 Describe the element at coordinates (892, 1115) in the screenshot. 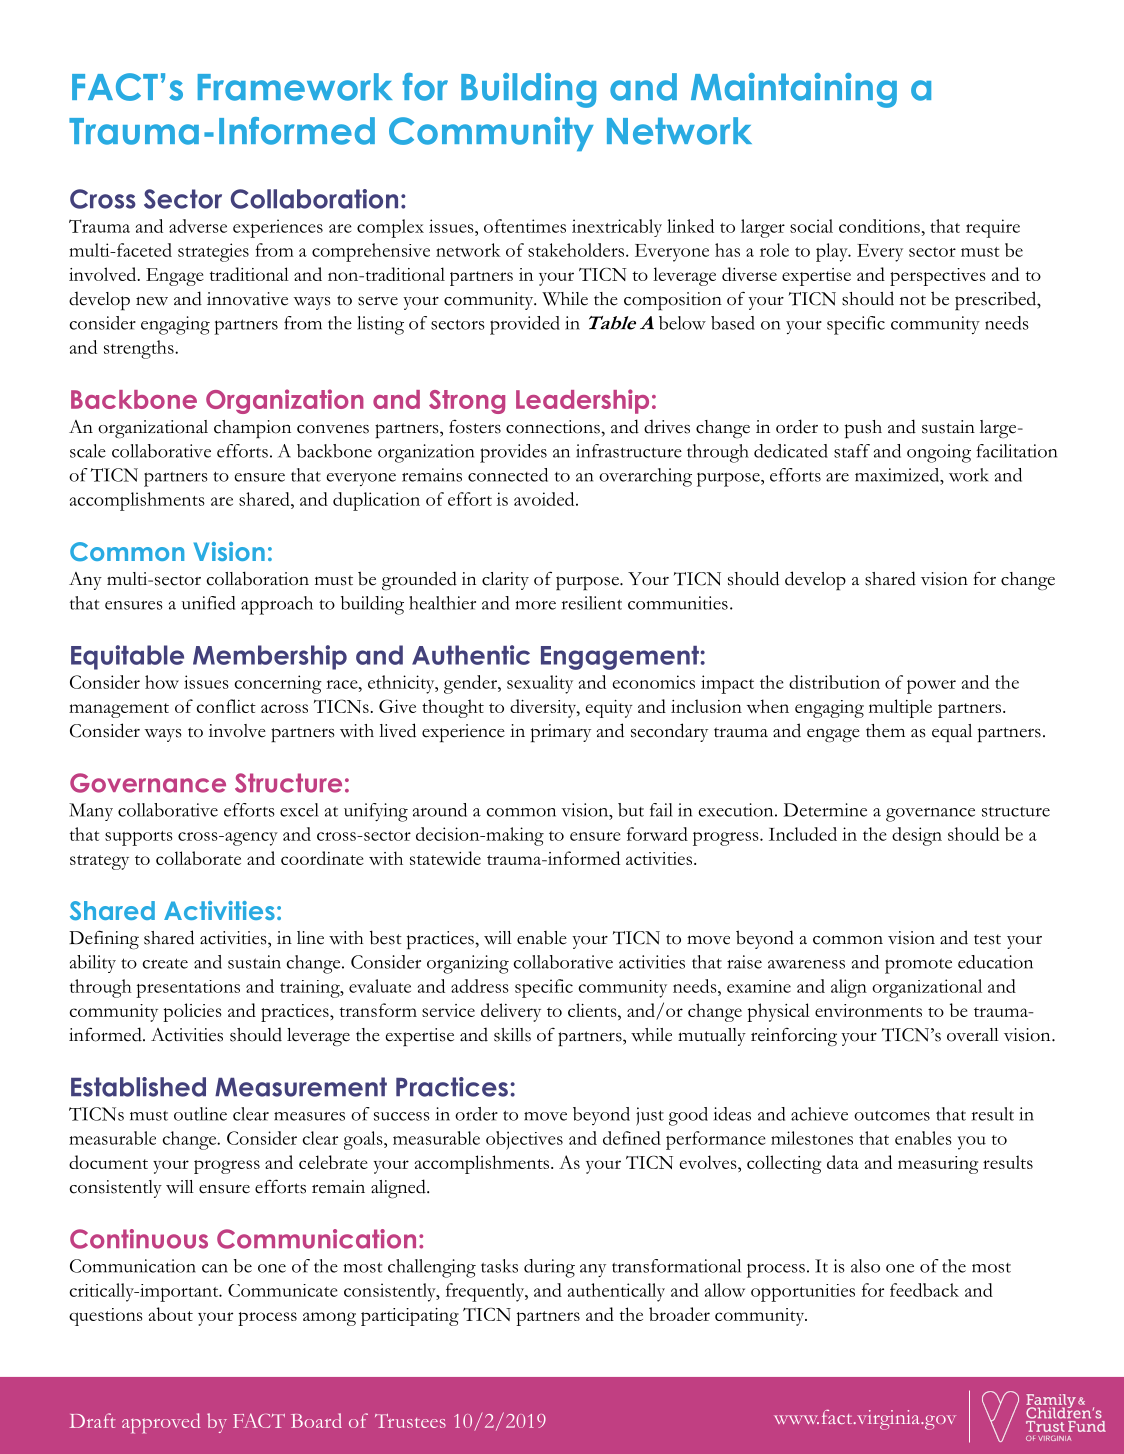

I see `outcomes` at that location.
